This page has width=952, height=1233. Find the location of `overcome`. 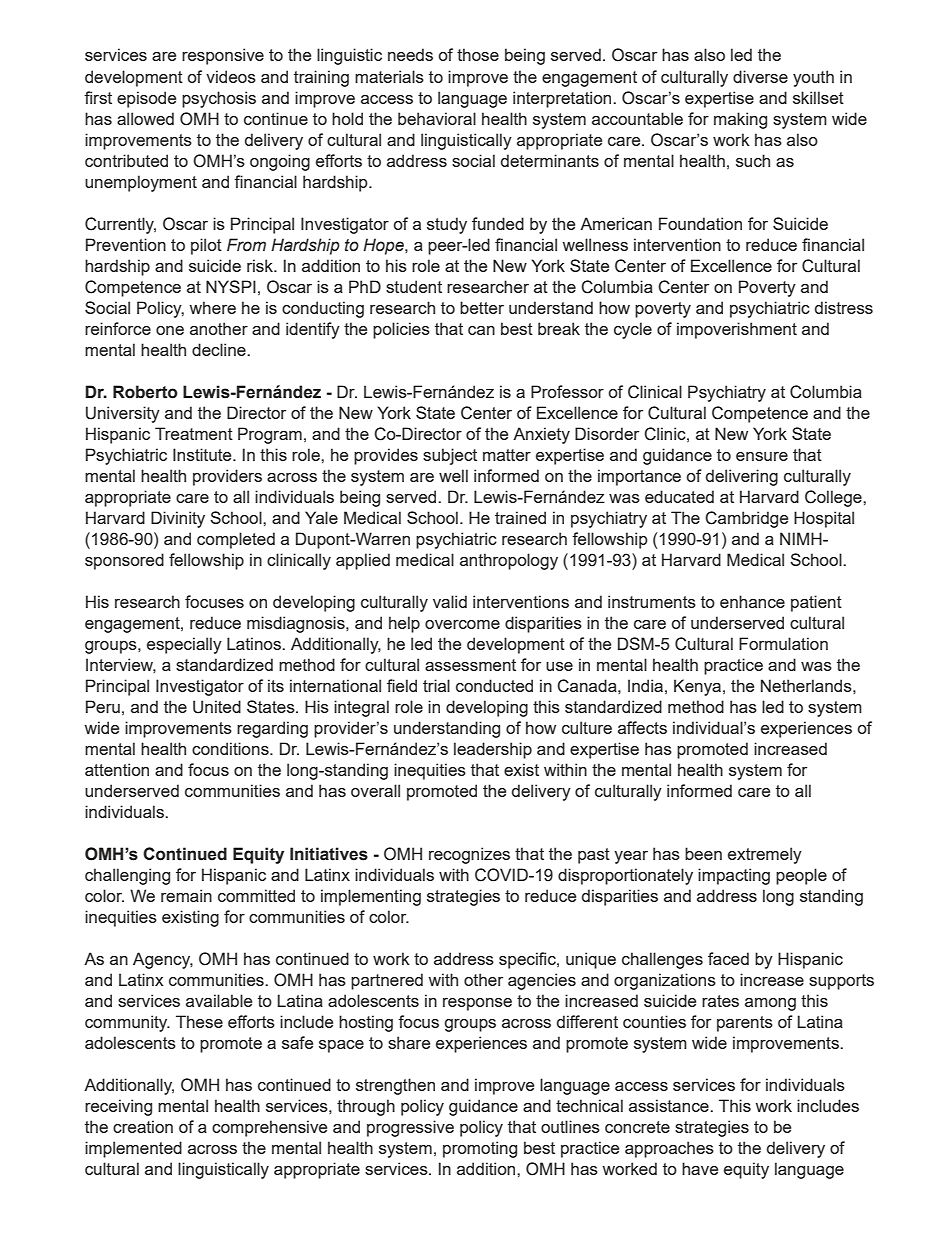

overcome is located at coordinates (462, 624).
